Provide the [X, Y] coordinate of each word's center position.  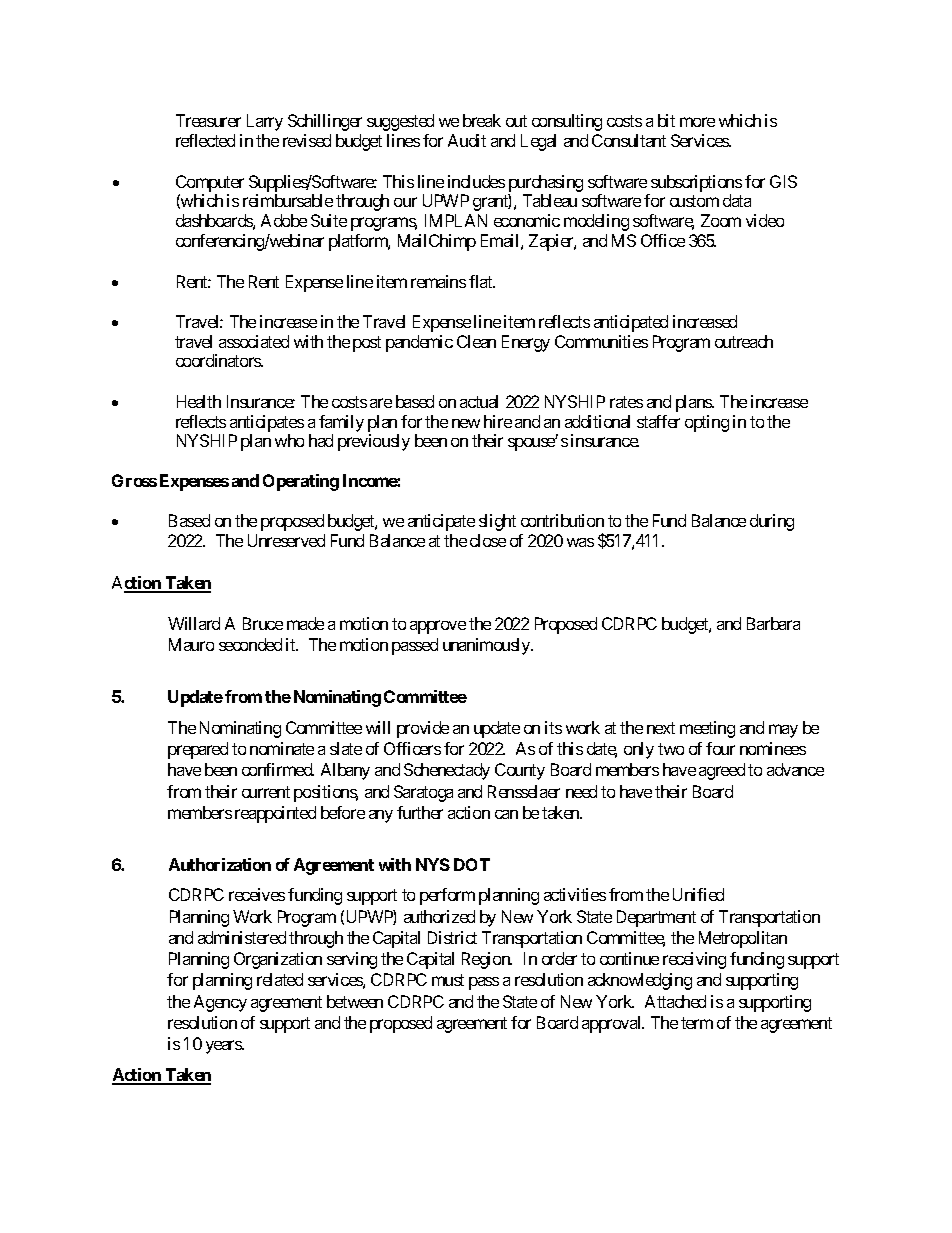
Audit [467, 140]
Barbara [773, 623]
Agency [220, 1003]
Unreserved [286, 540]
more [697, 122]
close [488, 540]
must [448, 980]
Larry [265, 122]
